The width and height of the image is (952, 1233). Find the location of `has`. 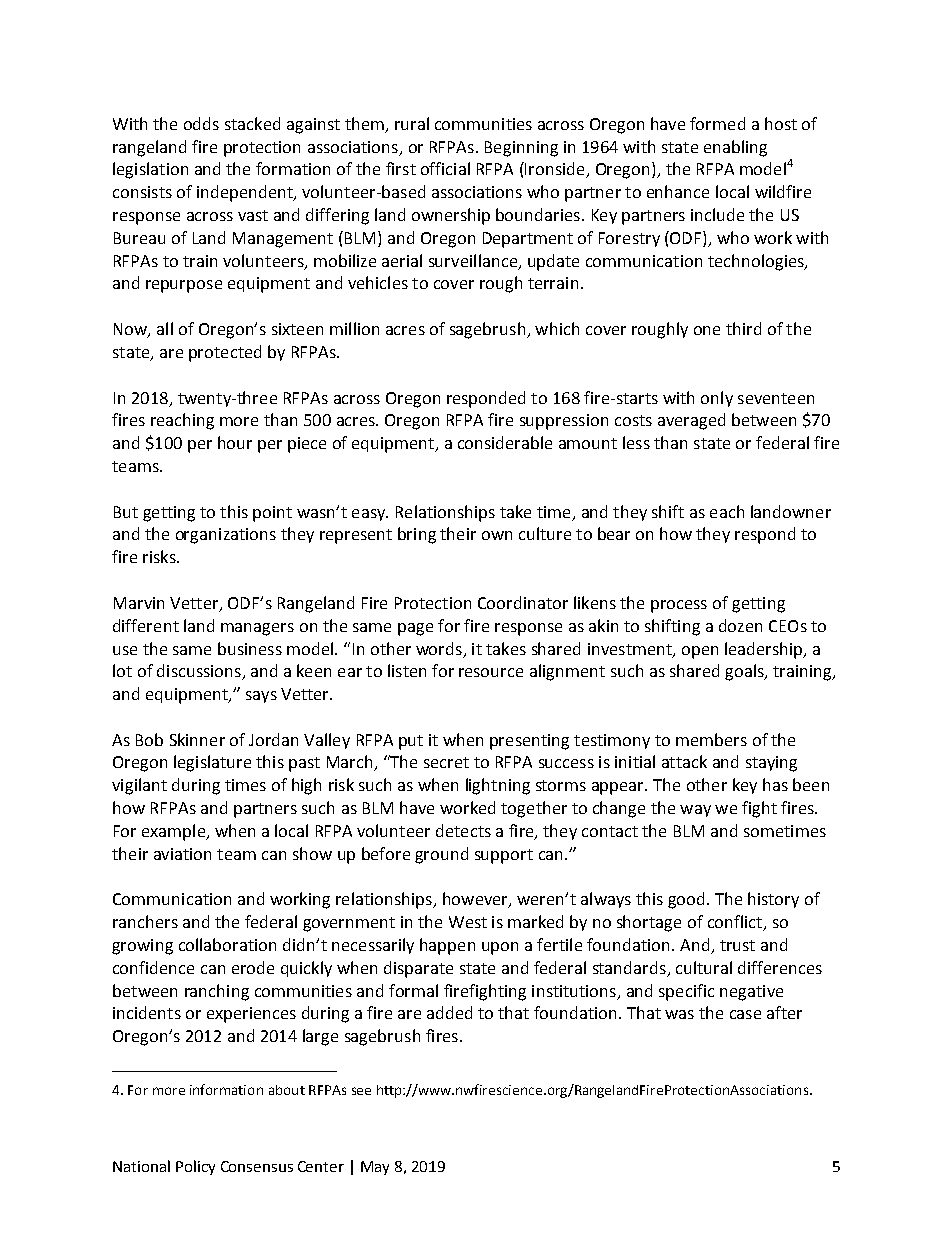

has is located at coordinates (775, 784).
